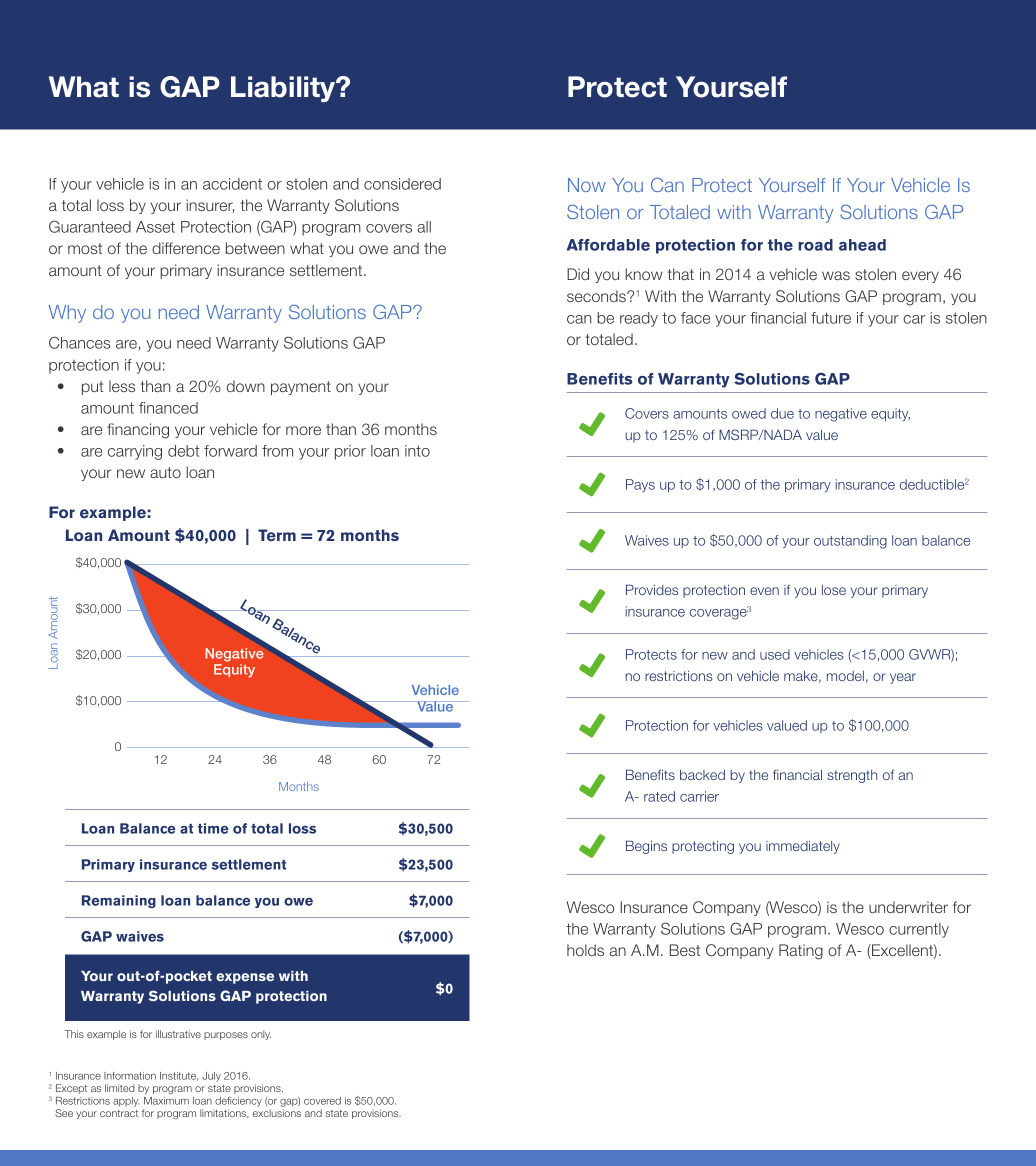 This page has width=1036, height=1166. Describe the element at coordinates (424, 227) in the page. I see `all` at that location.
